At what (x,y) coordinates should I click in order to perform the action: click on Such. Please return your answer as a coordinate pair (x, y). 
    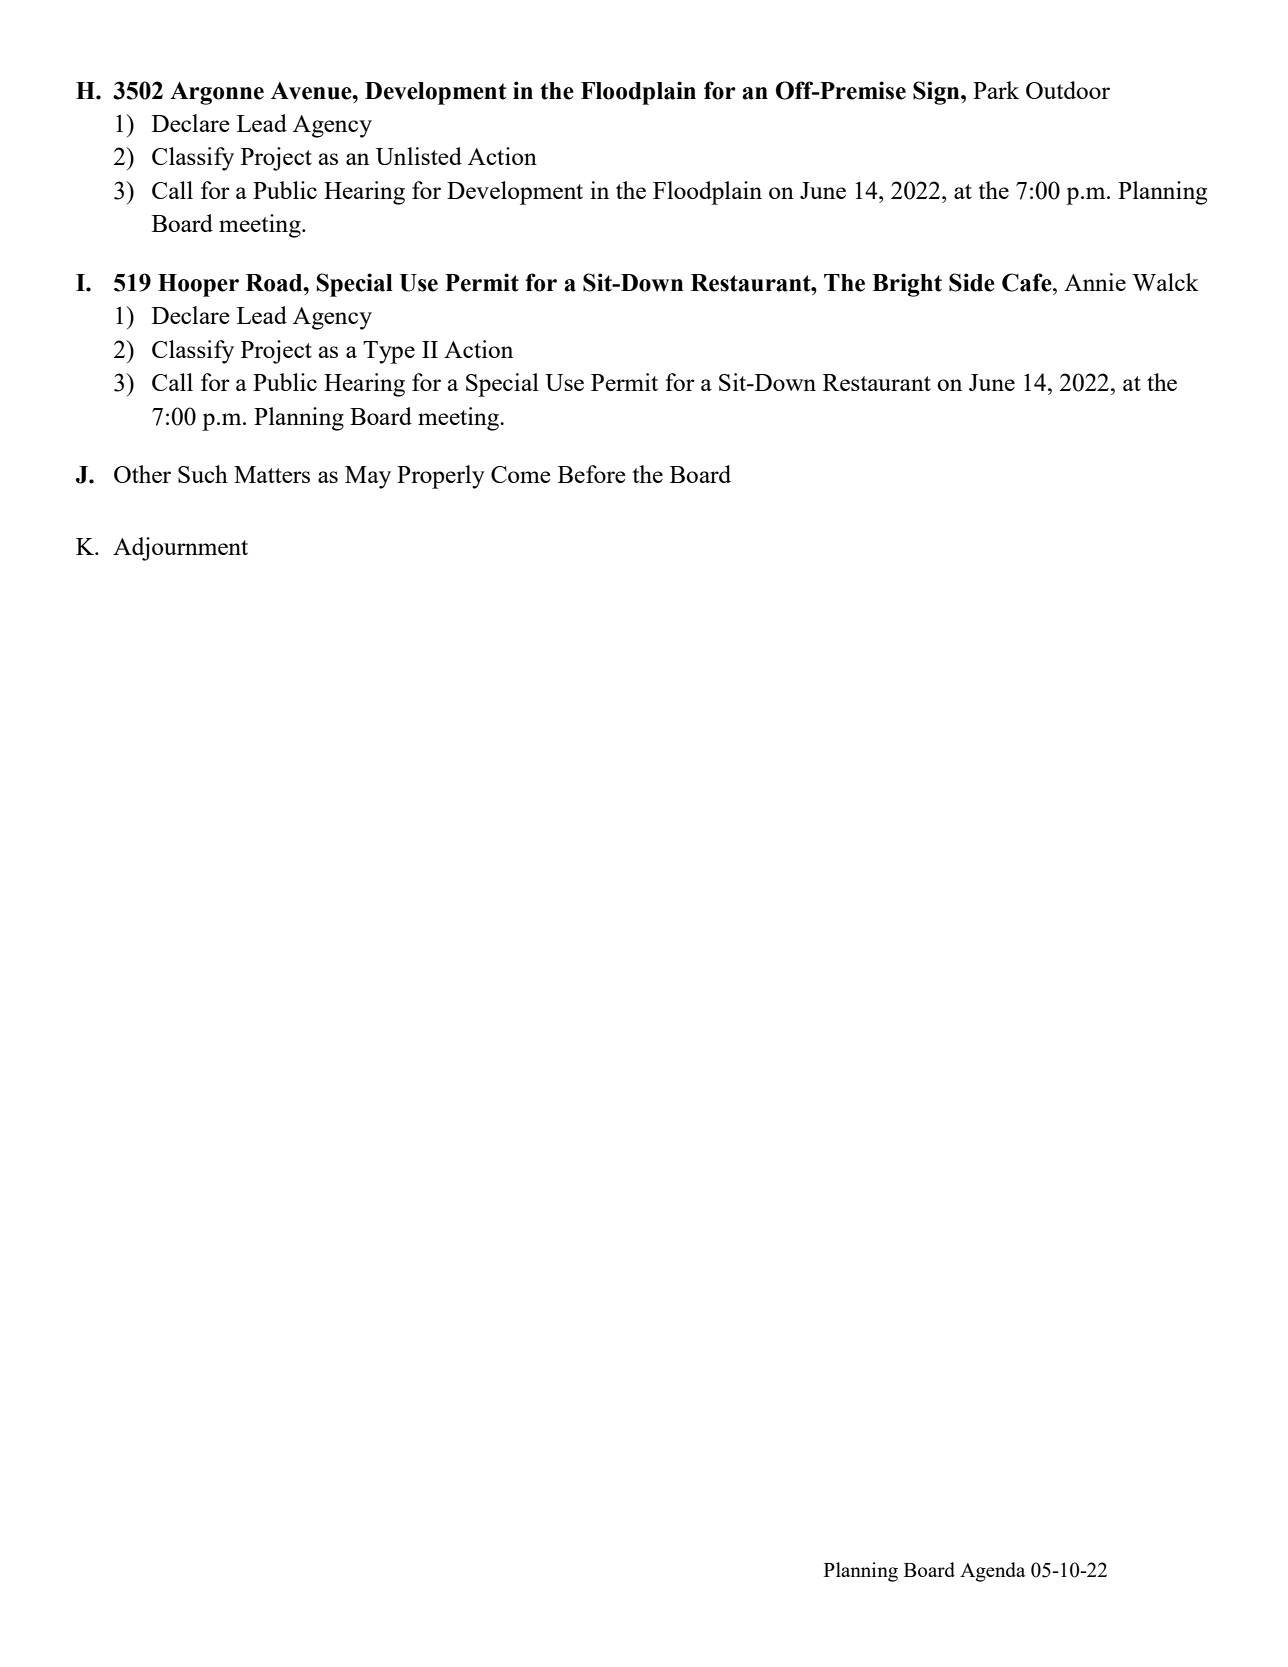
    Looking at the image, I should click on (203, 474).
